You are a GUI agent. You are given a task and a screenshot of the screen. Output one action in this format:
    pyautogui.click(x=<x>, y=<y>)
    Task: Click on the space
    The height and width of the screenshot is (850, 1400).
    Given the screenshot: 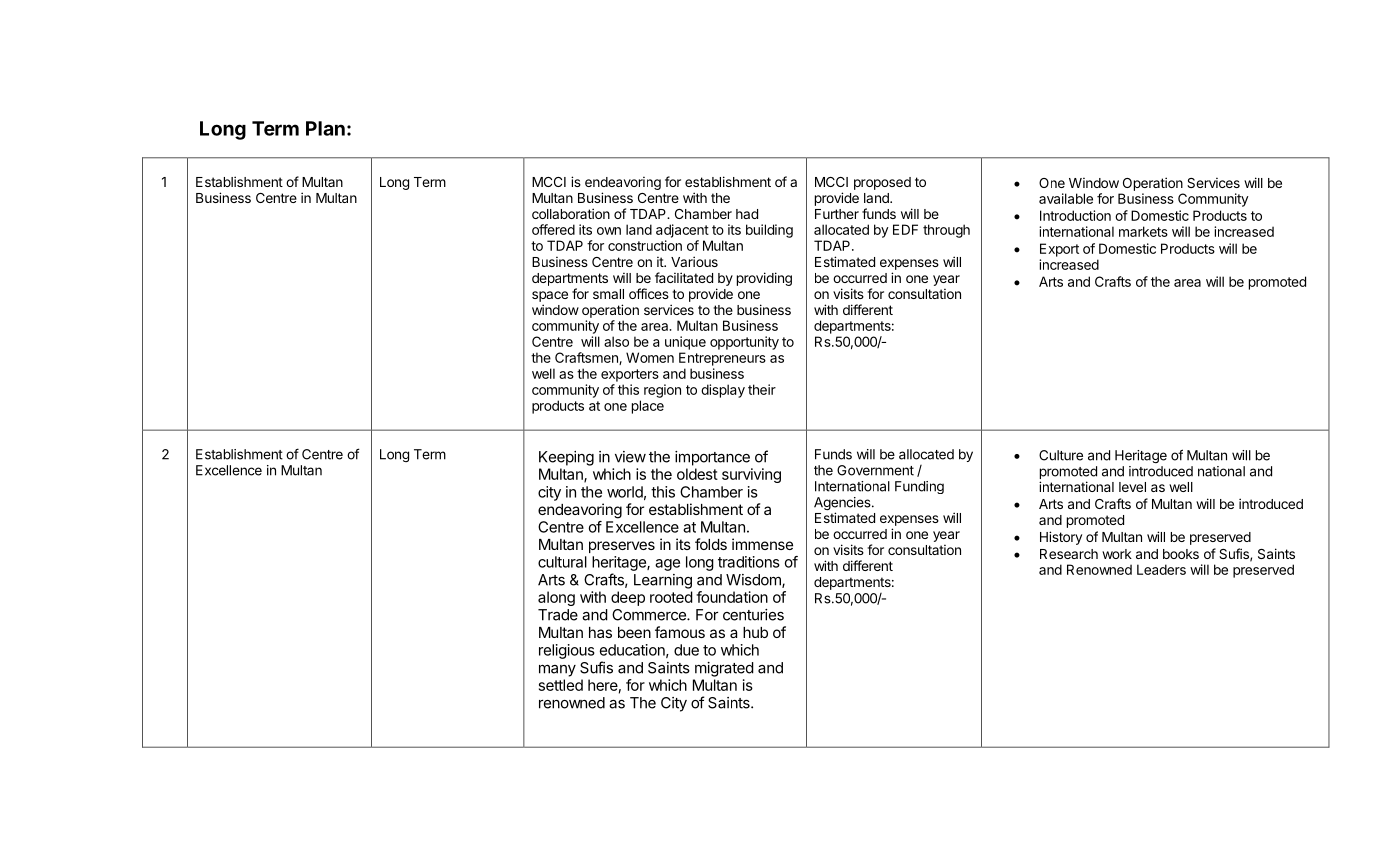 What is the action you would take?
    pyautogui.click(x=550, y=296)
